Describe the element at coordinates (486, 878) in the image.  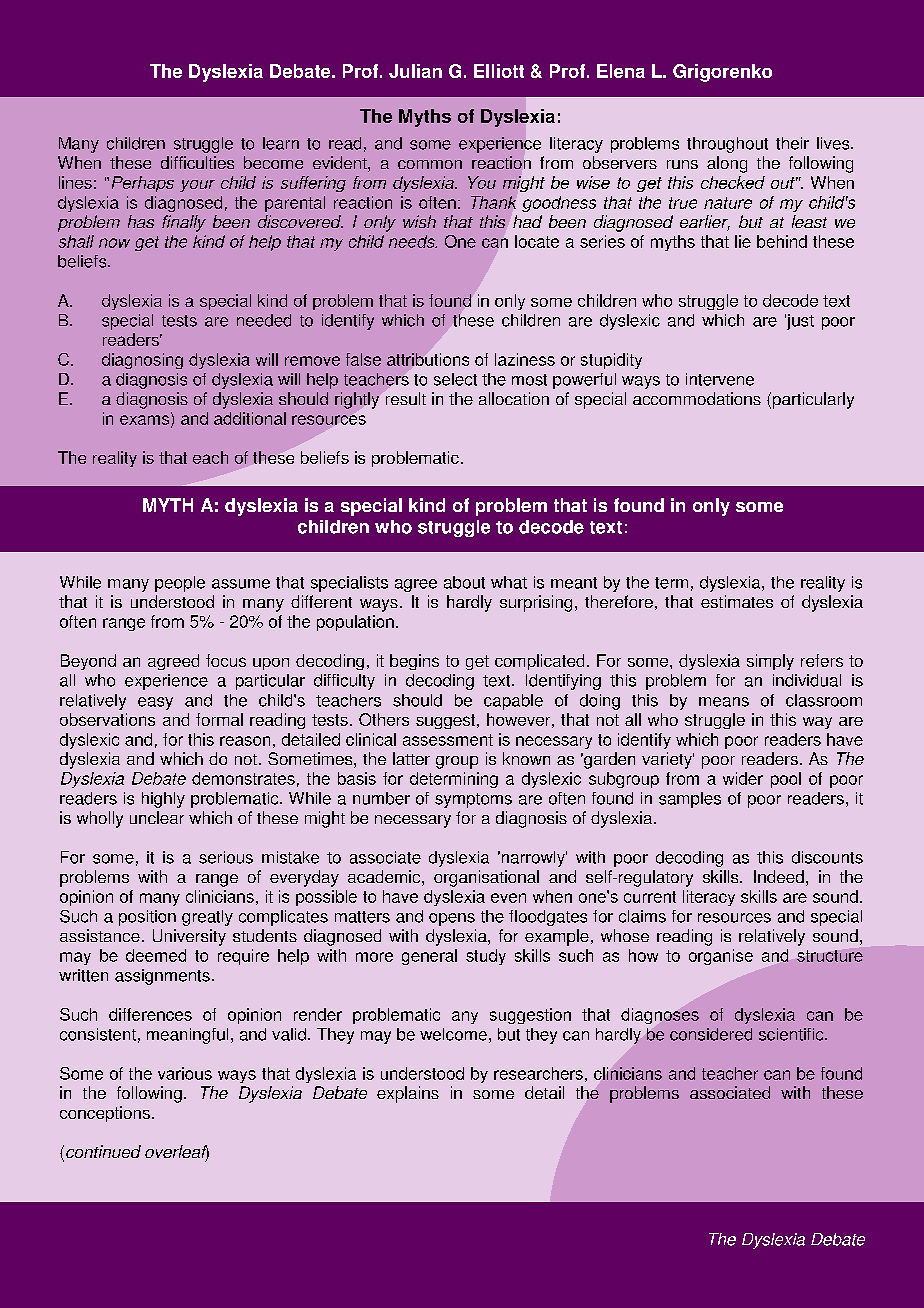
I see `organisational` at that location.
